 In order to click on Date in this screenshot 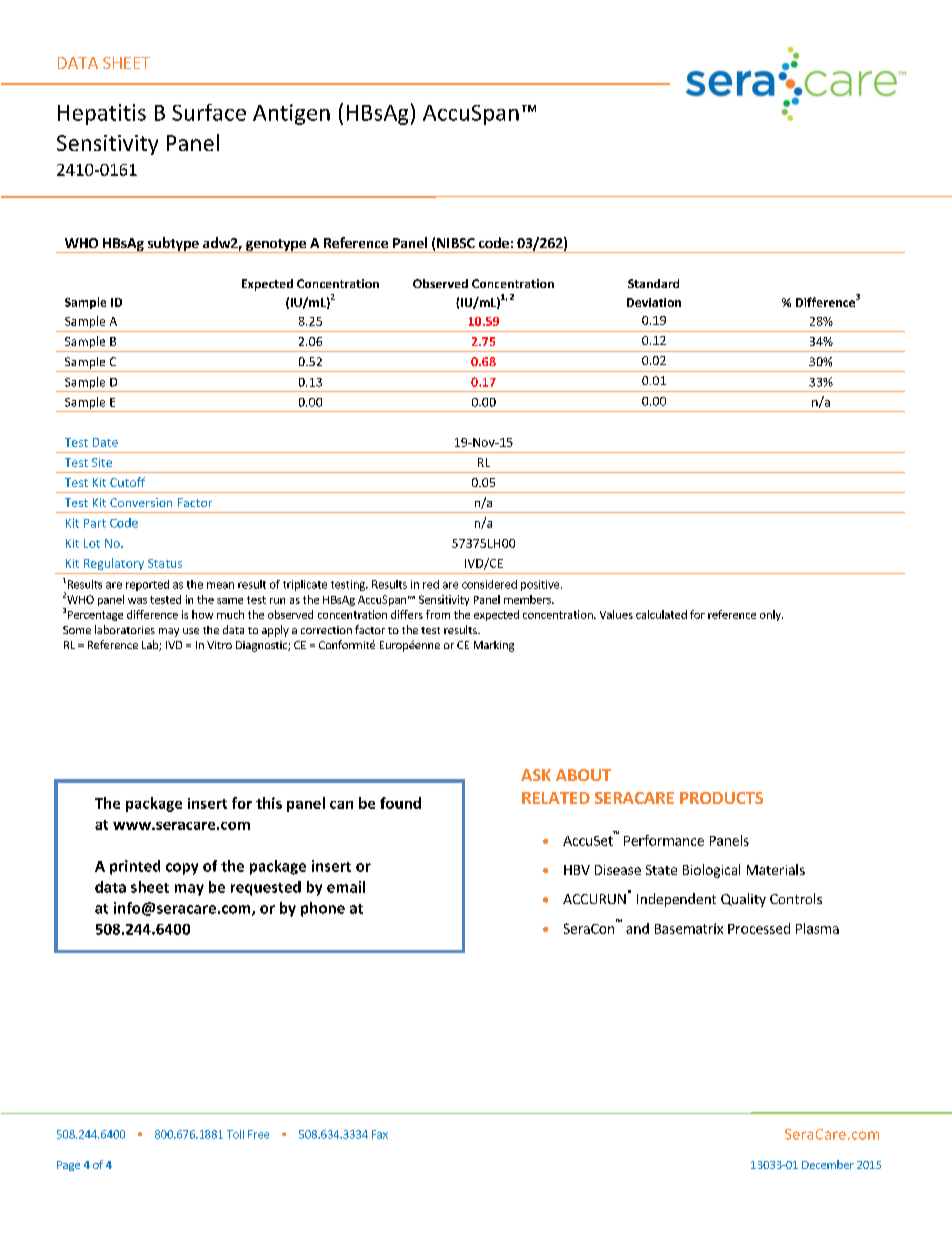, I will do `click(105, 442)`.
